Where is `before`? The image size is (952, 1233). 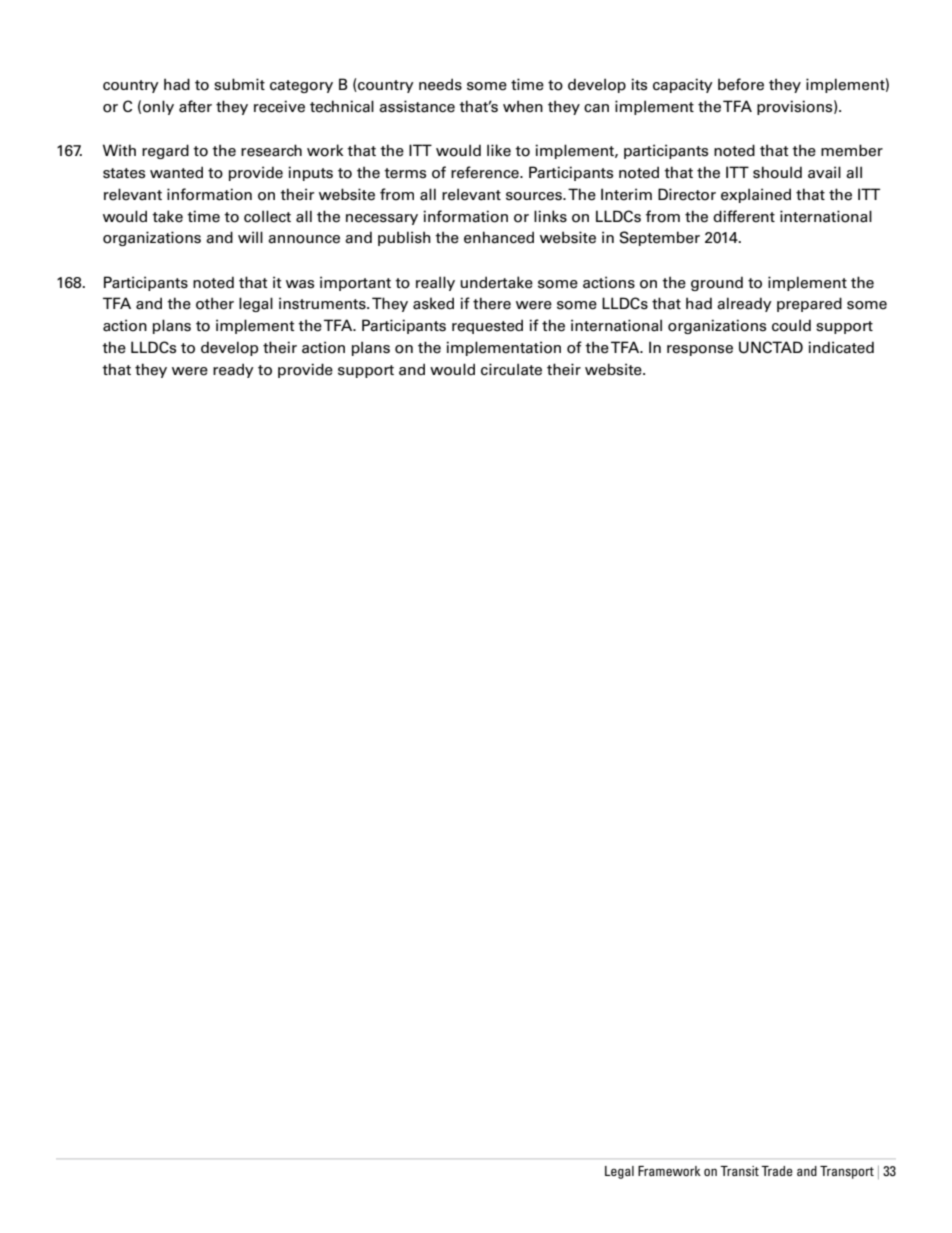 before is located at coordinates (741, 84).
